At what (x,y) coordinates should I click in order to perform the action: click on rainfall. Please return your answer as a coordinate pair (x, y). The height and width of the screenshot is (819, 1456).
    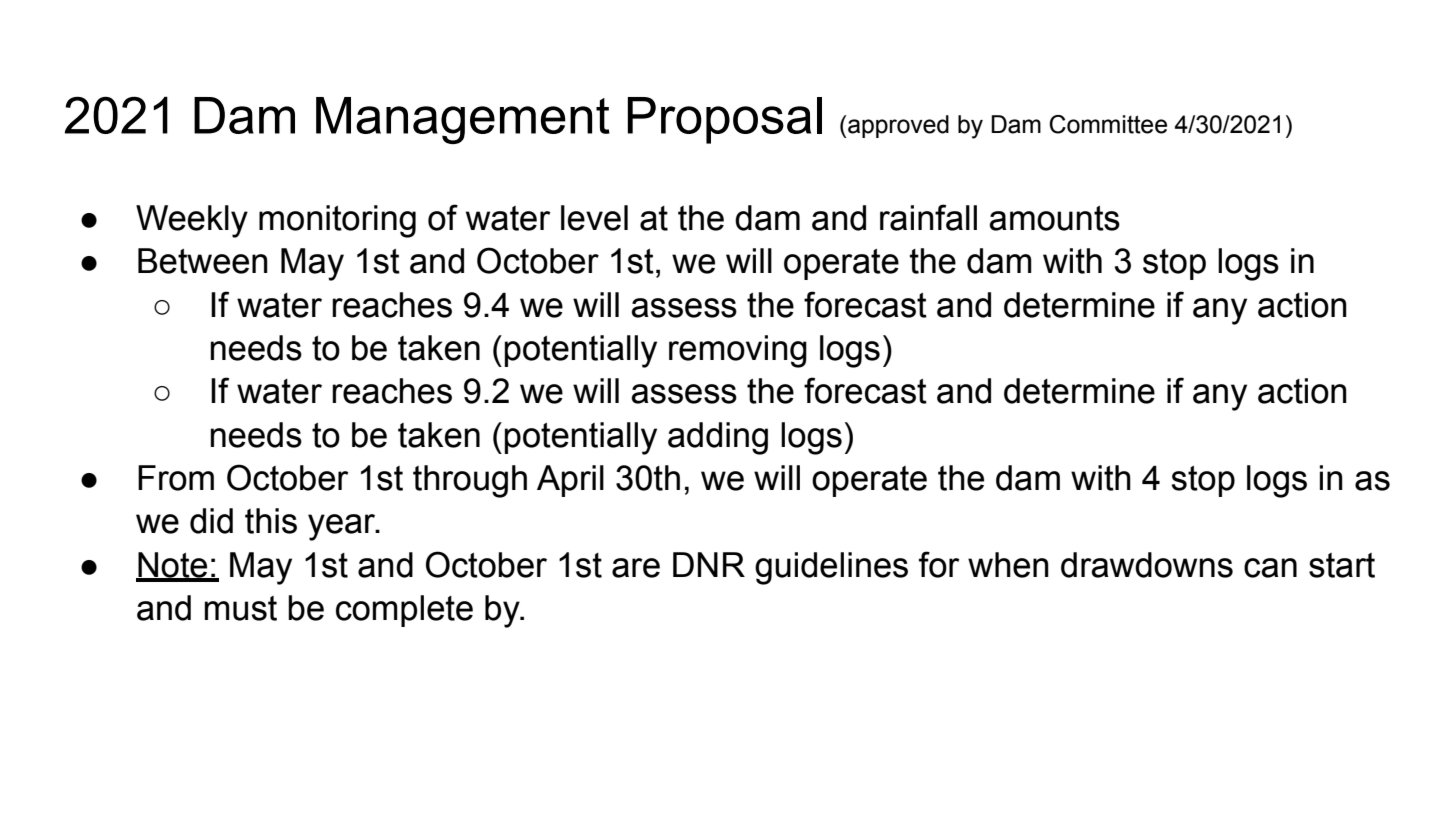
    Looking at the image, I should click on (928, 217).
